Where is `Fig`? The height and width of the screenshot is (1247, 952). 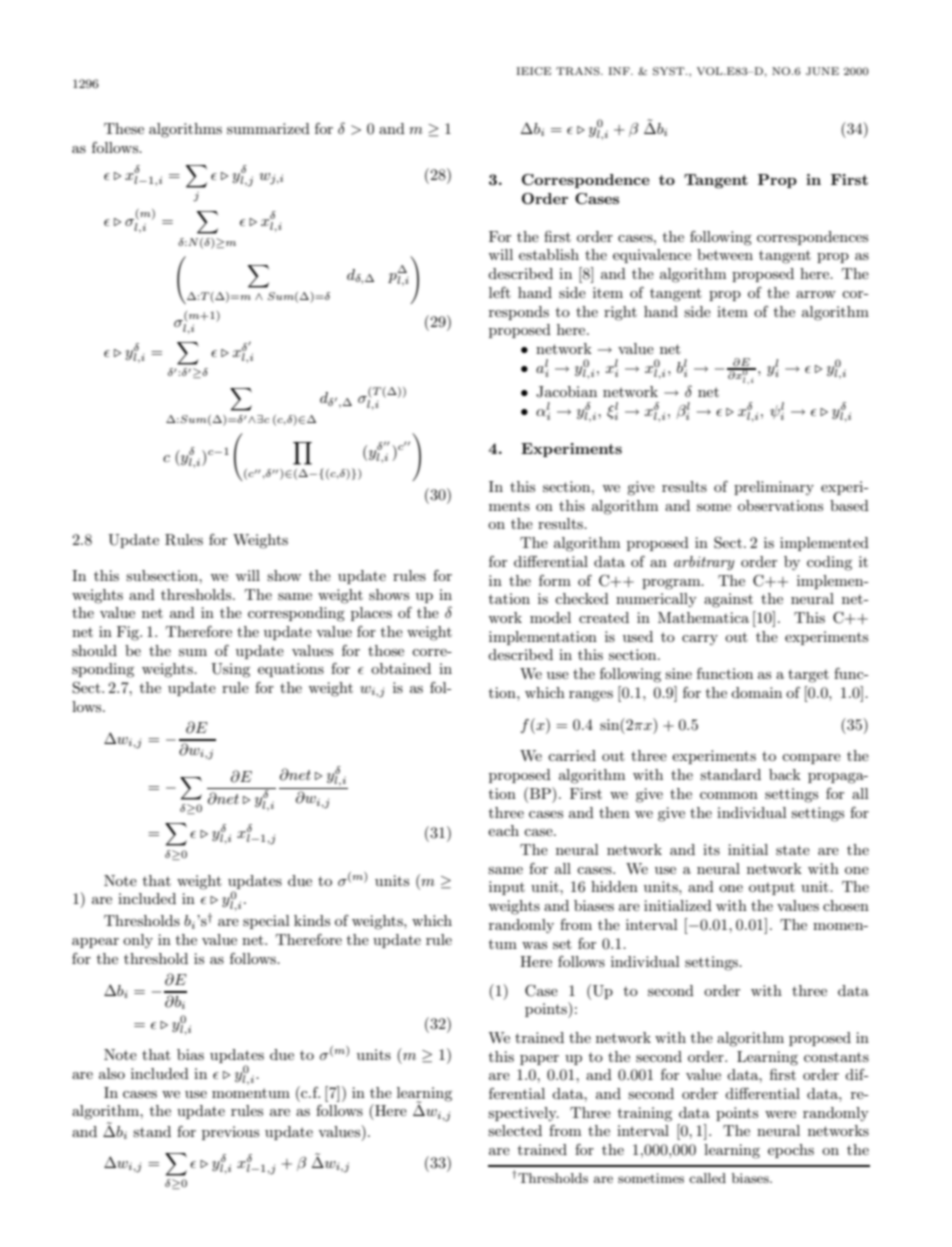 Fig is located at coordinates (129, 633).
